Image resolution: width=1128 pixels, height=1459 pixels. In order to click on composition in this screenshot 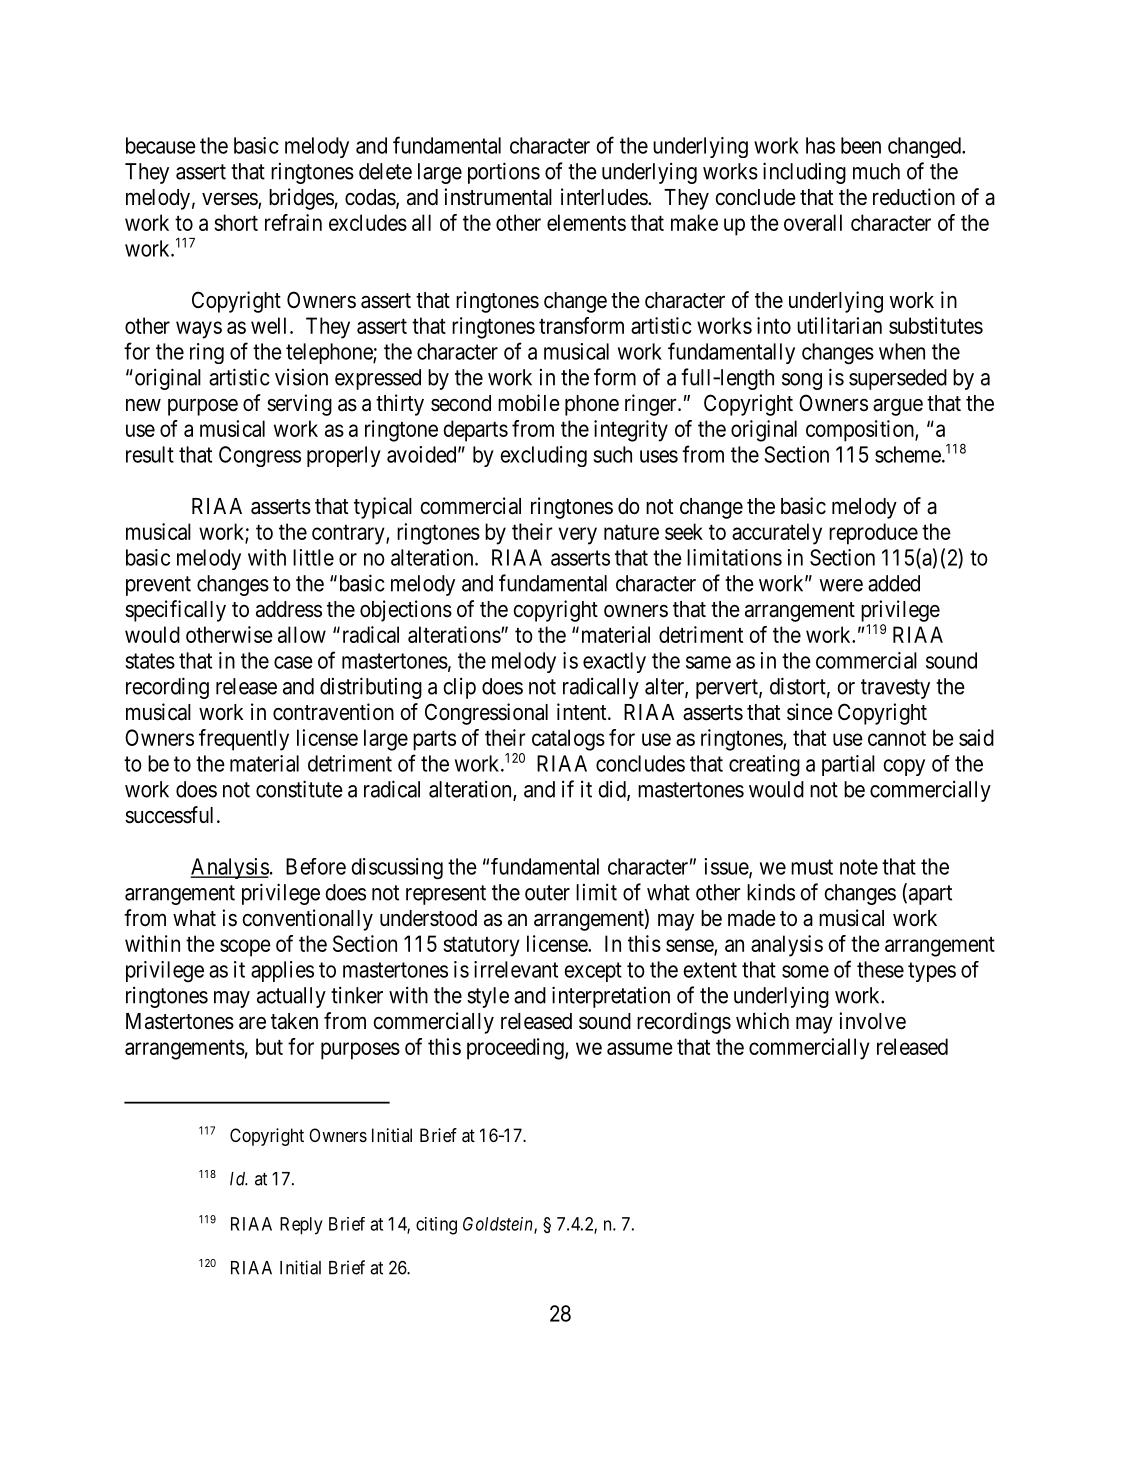, I will do `click(861, 431)`.
